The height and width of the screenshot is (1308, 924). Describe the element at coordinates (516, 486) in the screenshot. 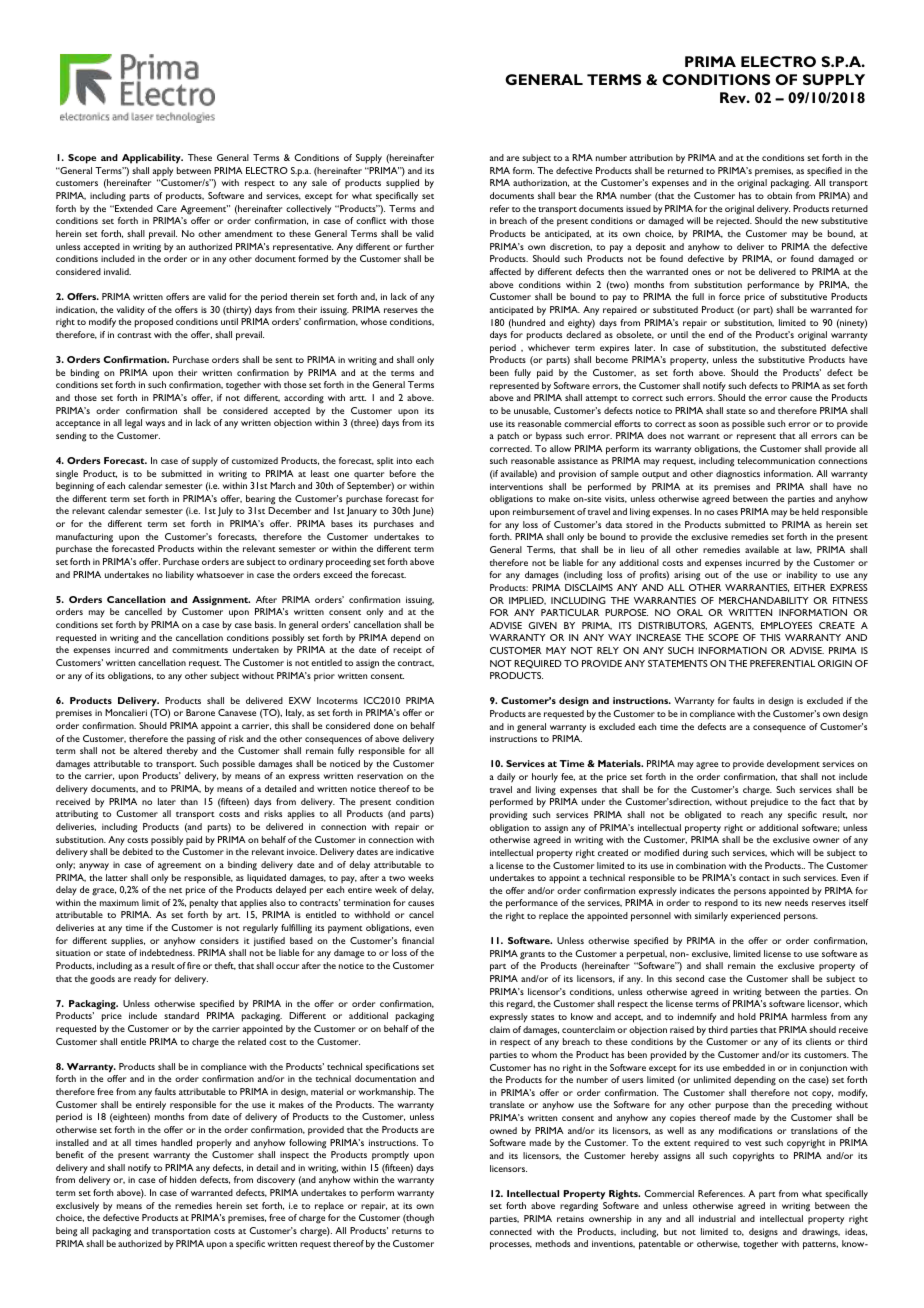

I see `interventions` at that location.
